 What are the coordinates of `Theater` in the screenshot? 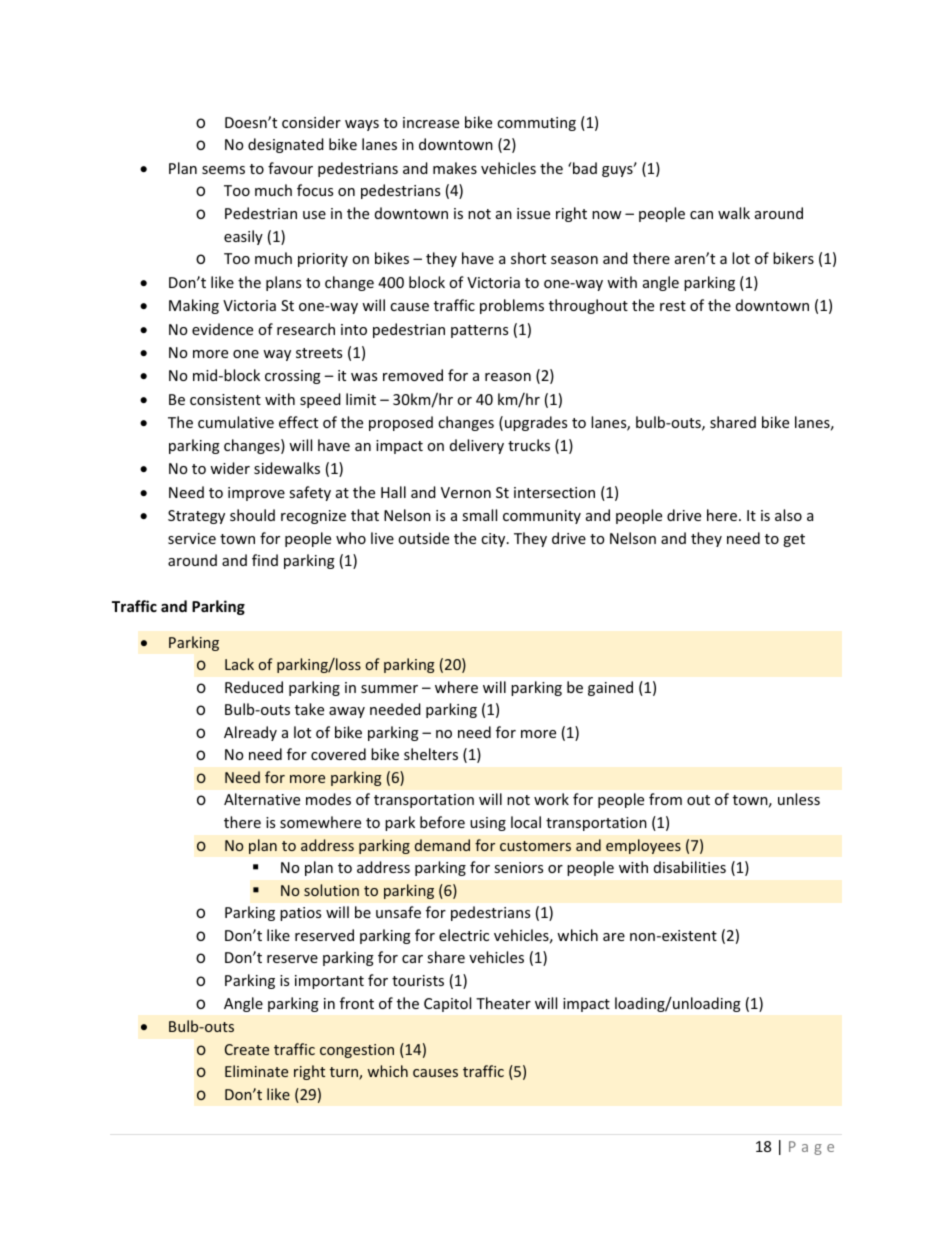 It's located at (503, 1003).
